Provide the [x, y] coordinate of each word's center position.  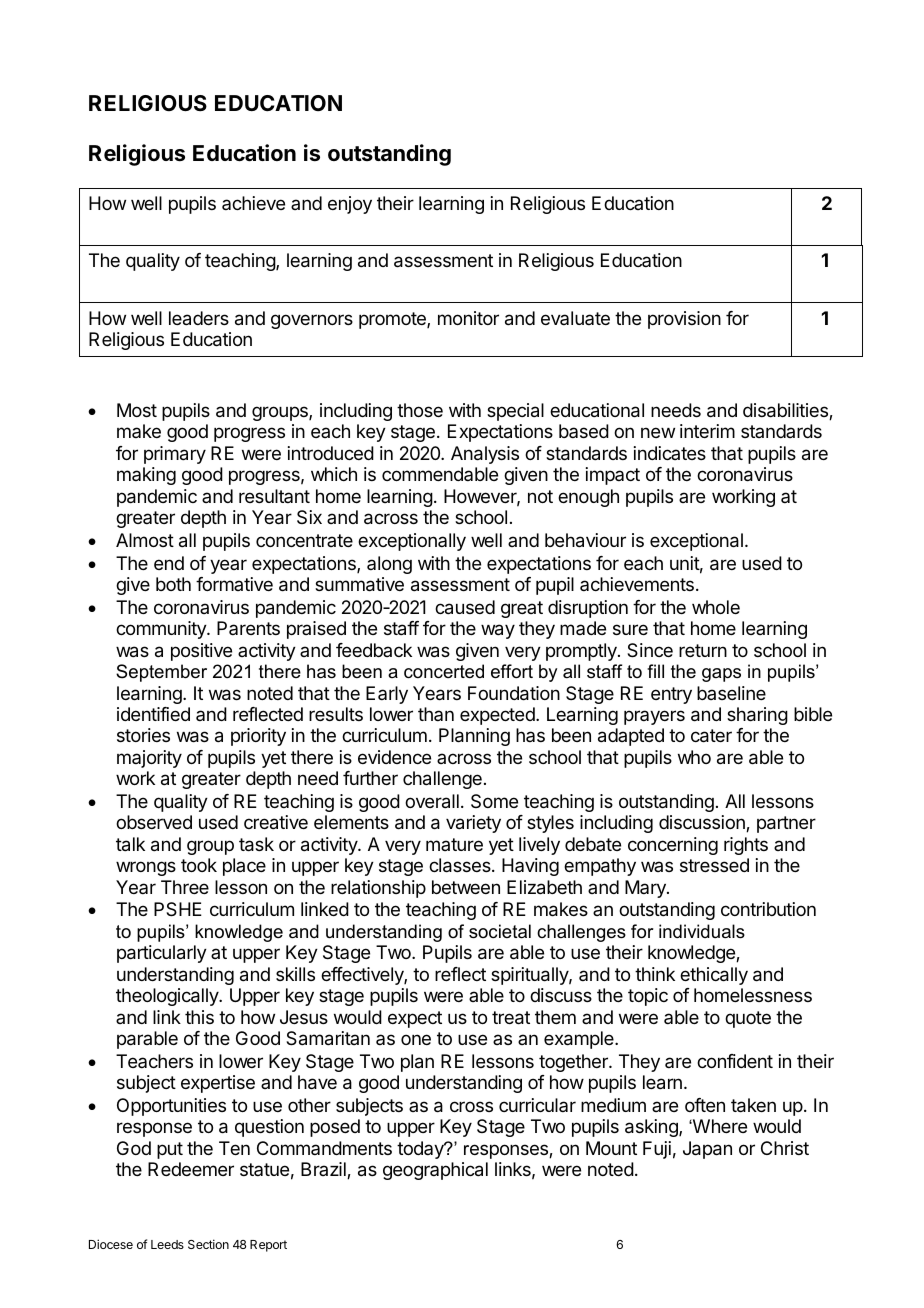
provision [684, 320]
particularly [162, 954]
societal [500, 931]
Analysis [485, 455]
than [436, 714]
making [146, 476]
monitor [468, 318]
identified [153, 714]
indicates [670, 453]
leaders [199, 318]
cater [711, 736]
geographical [435, 1171]
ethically [714, 976]
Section [208, 1244]
